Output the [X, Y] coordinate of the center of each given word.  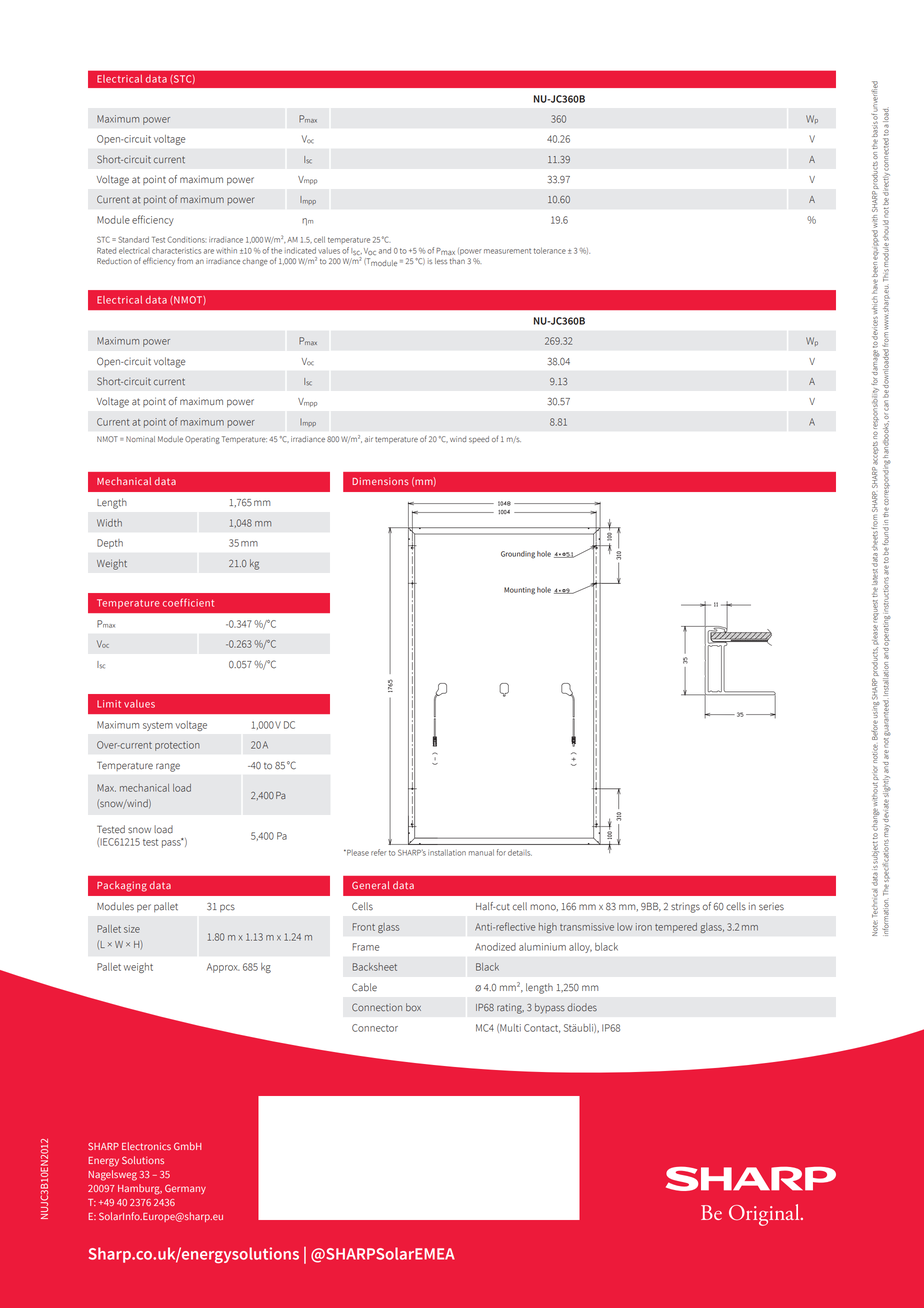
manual [481, 852]
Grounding [518, 555]
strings [685, 907]
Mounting [519, 591]
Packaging [122, 886]
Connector [375, 1028]
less [441, 261]
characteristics [176, 250]
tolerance [550, 250]
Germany [185, 1189]
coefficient [188, 602]
